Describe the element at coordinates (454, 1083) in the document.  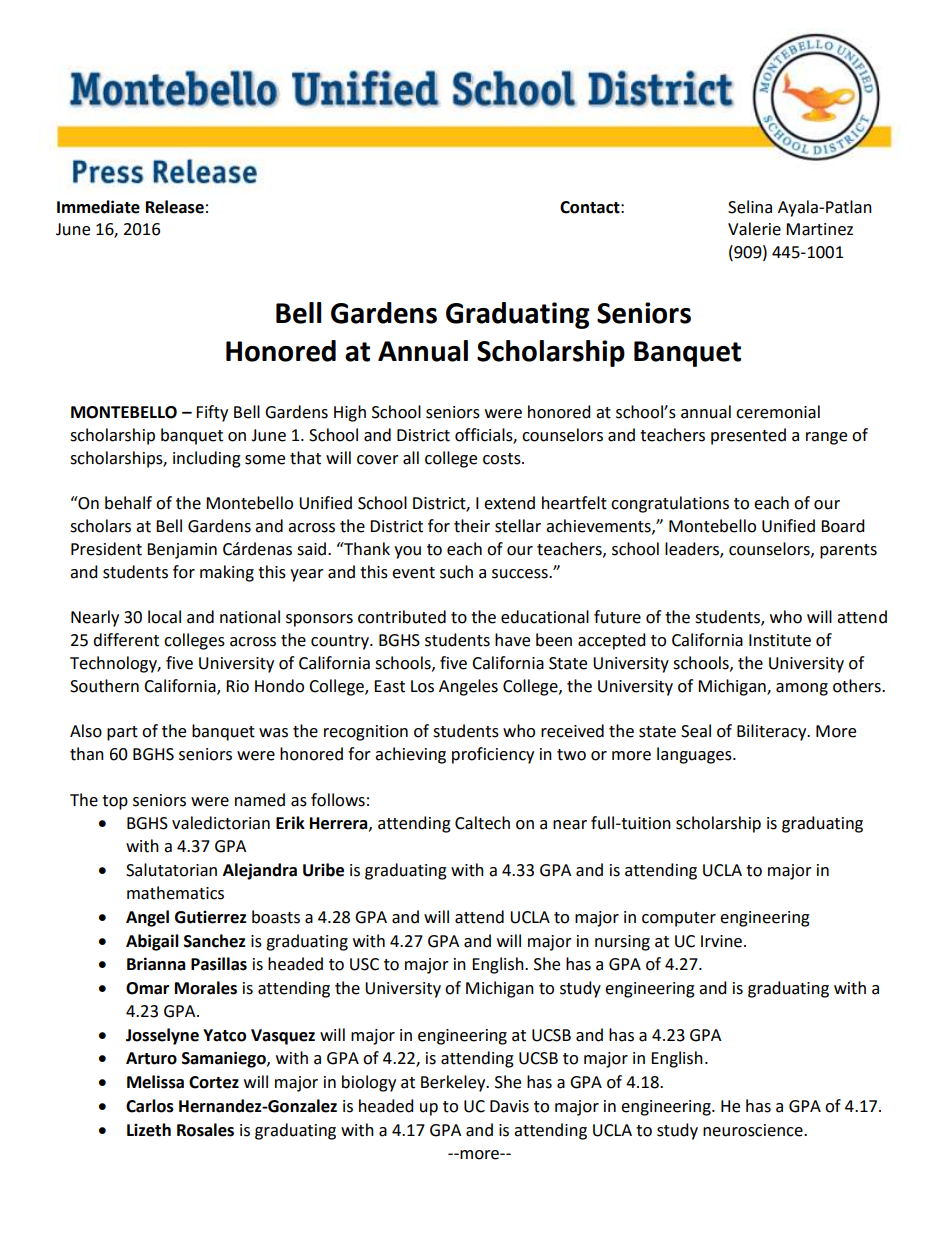
I see `Berkeley` at that location.
